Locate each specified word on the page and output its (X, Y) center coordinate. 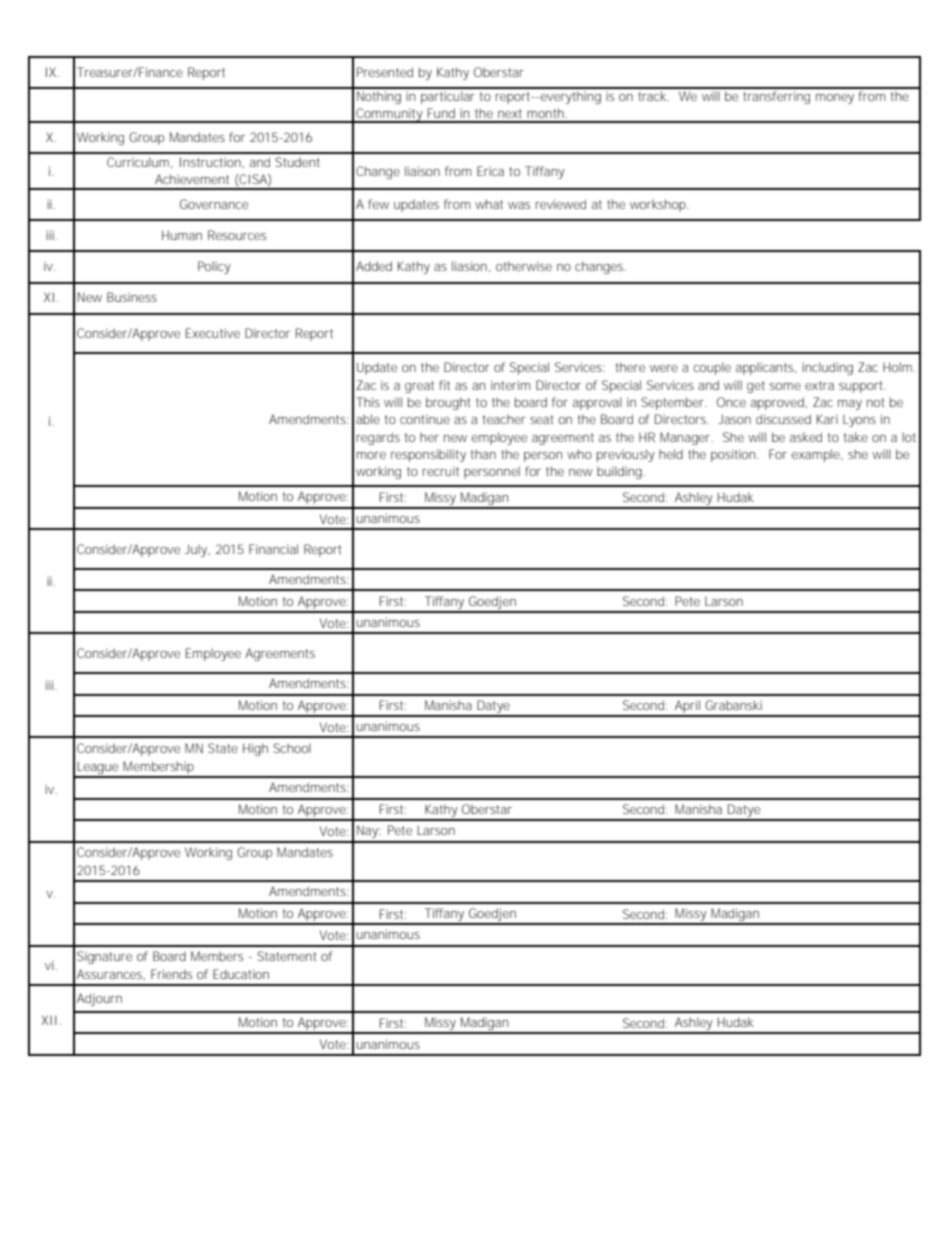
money (835, 99)
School (292, 748)
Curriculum (138, 162)
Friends (171, 974)
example (817, 455)
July (197, 550)
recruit (440, 471)
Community (389, 115)
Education (241, 974)
